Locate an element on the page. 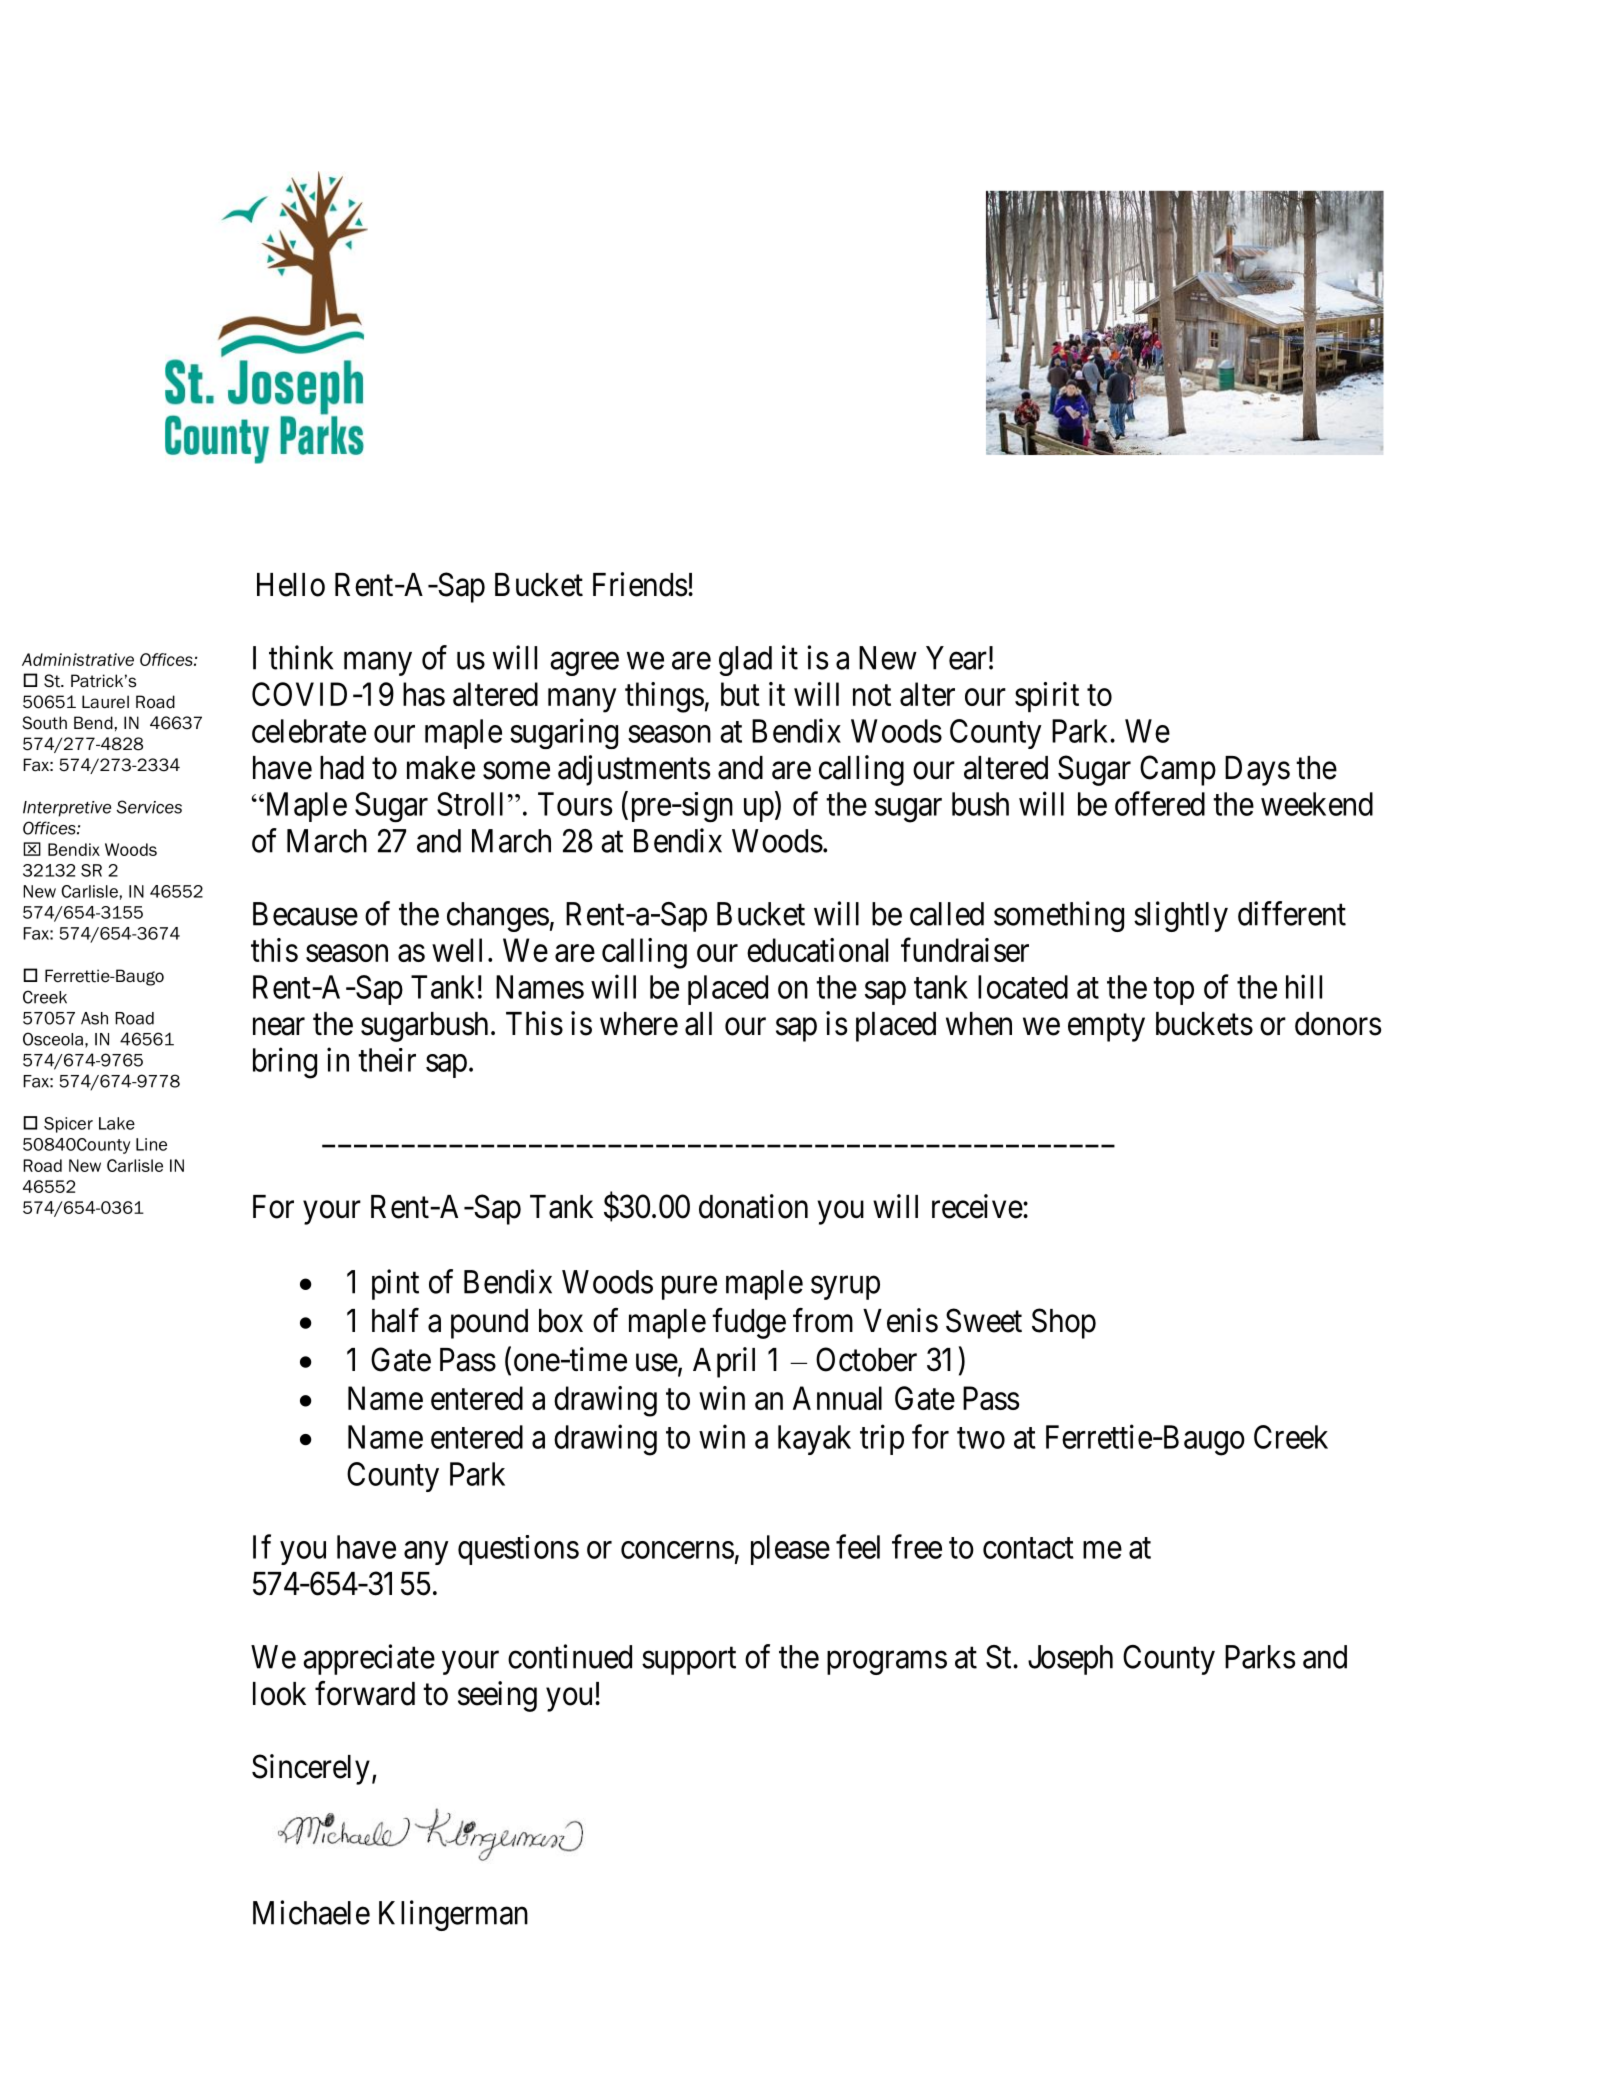 Image resolution: width=1622 pixels, height=2099 pixels. Because is located at coordinates (305, 914).
